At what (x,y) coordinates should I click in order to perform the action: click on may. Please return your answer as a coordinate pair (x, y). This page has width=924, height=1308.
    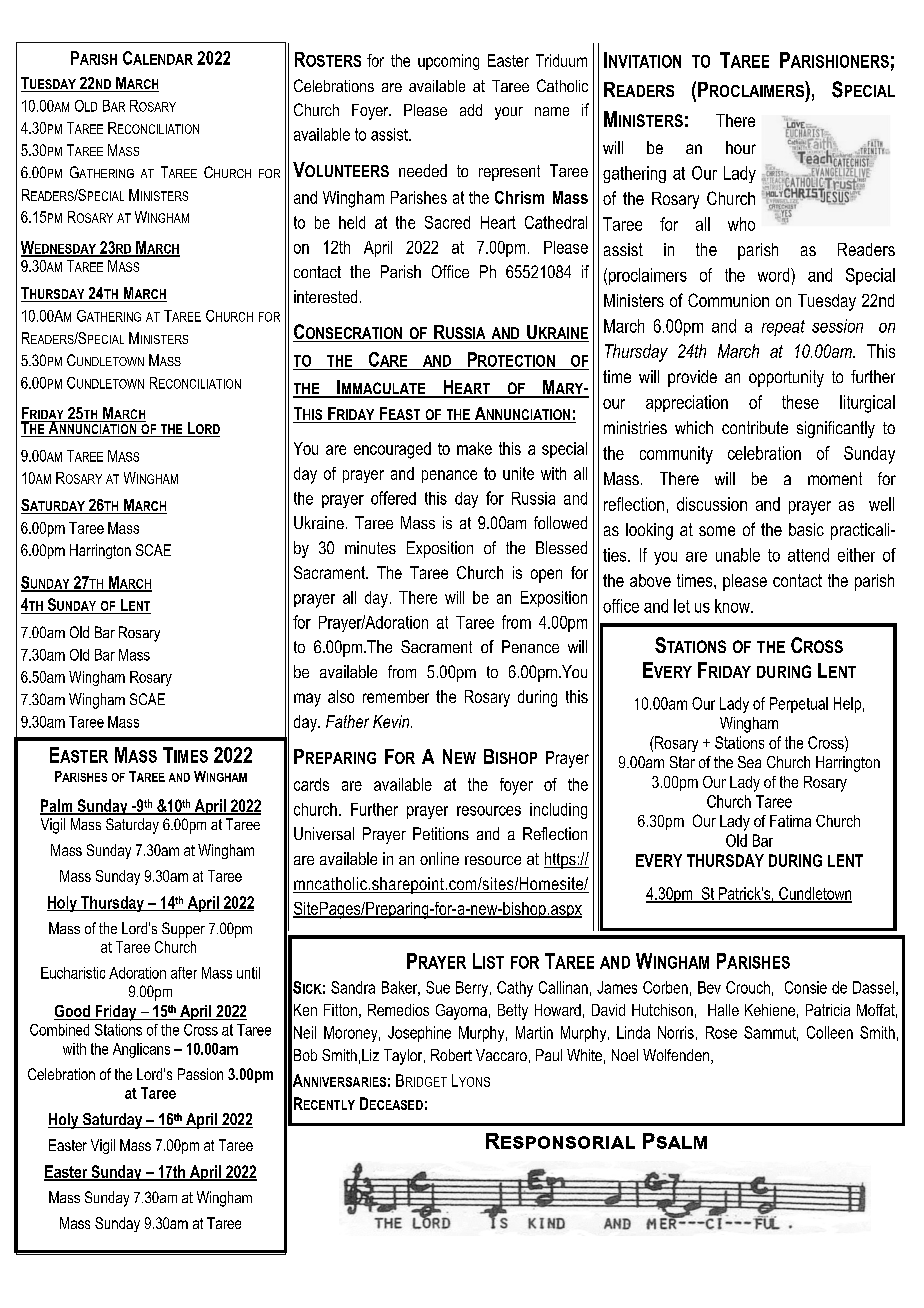
    Looking at the image, I should click on (307, 700).
